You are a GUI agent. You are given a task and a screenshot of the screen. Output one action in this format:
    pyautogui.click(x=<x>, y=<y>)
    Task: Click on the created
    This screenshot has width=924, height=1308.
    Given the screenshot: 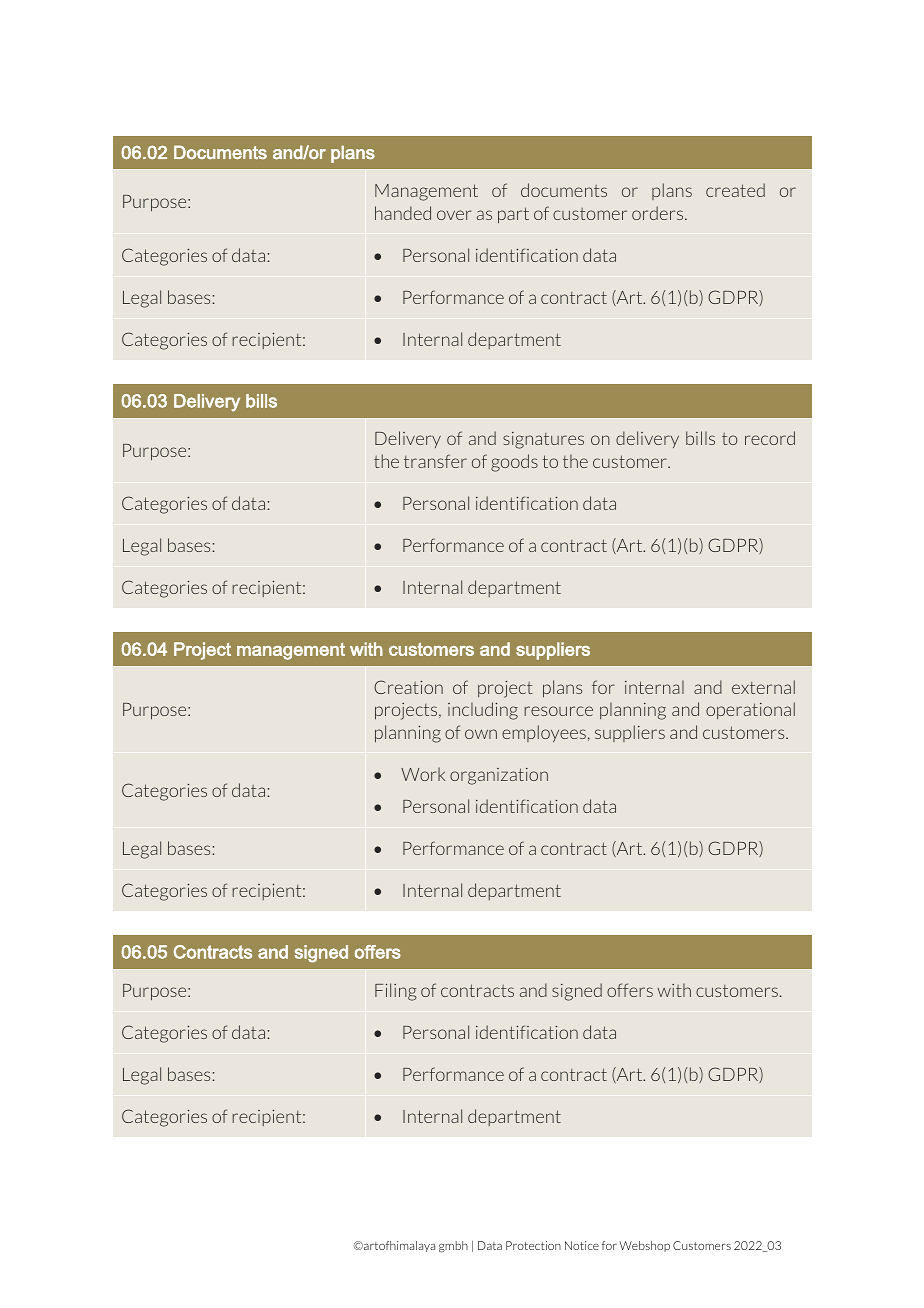 What is the action you would take?
    pyautogui.click(x=735, y=190)
